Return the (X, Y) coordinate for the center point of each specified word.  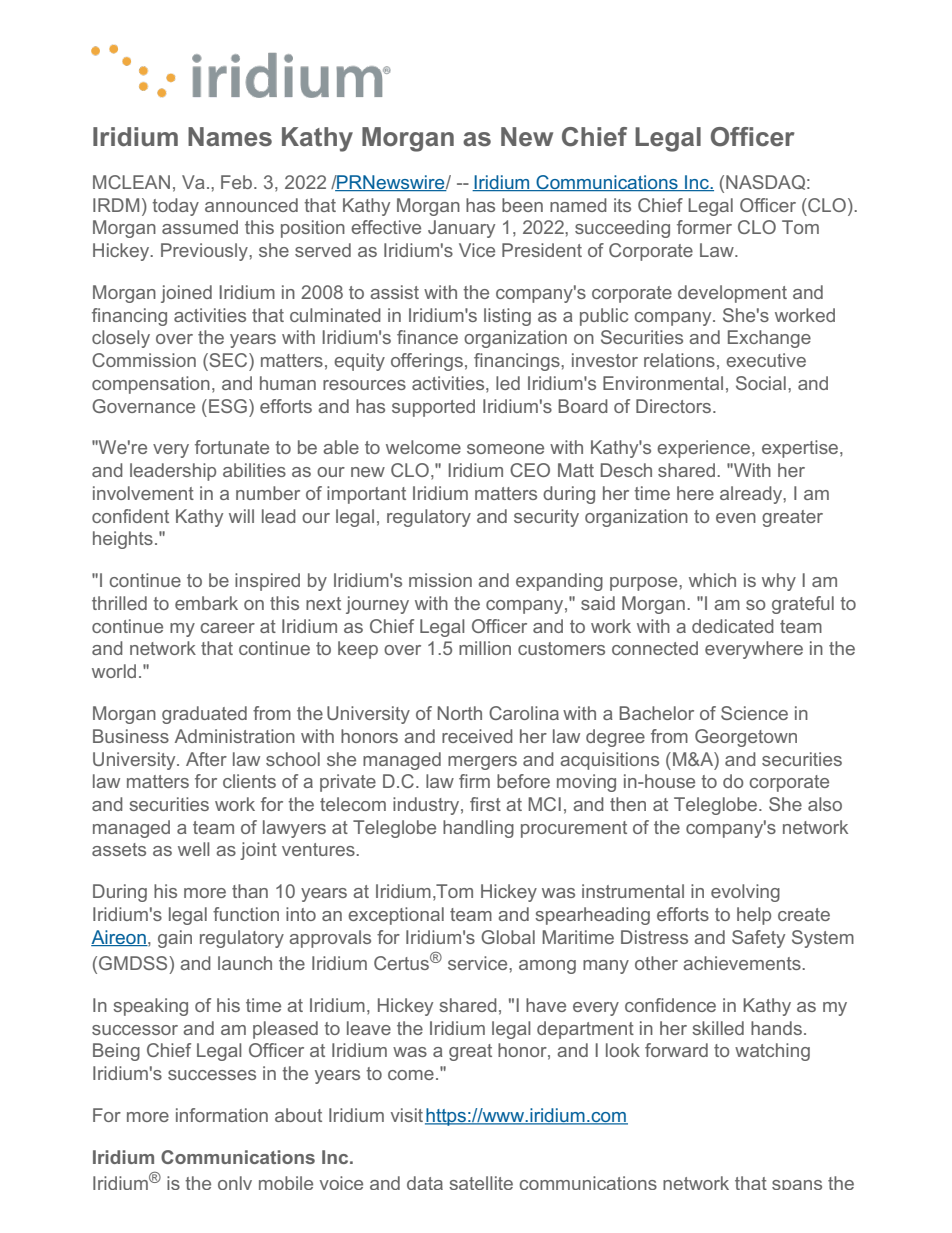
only (235, 1183)
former (704, 227)
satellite (481, 1183)
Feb (236, 182)
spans (797, 1185)
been (522, 205)
